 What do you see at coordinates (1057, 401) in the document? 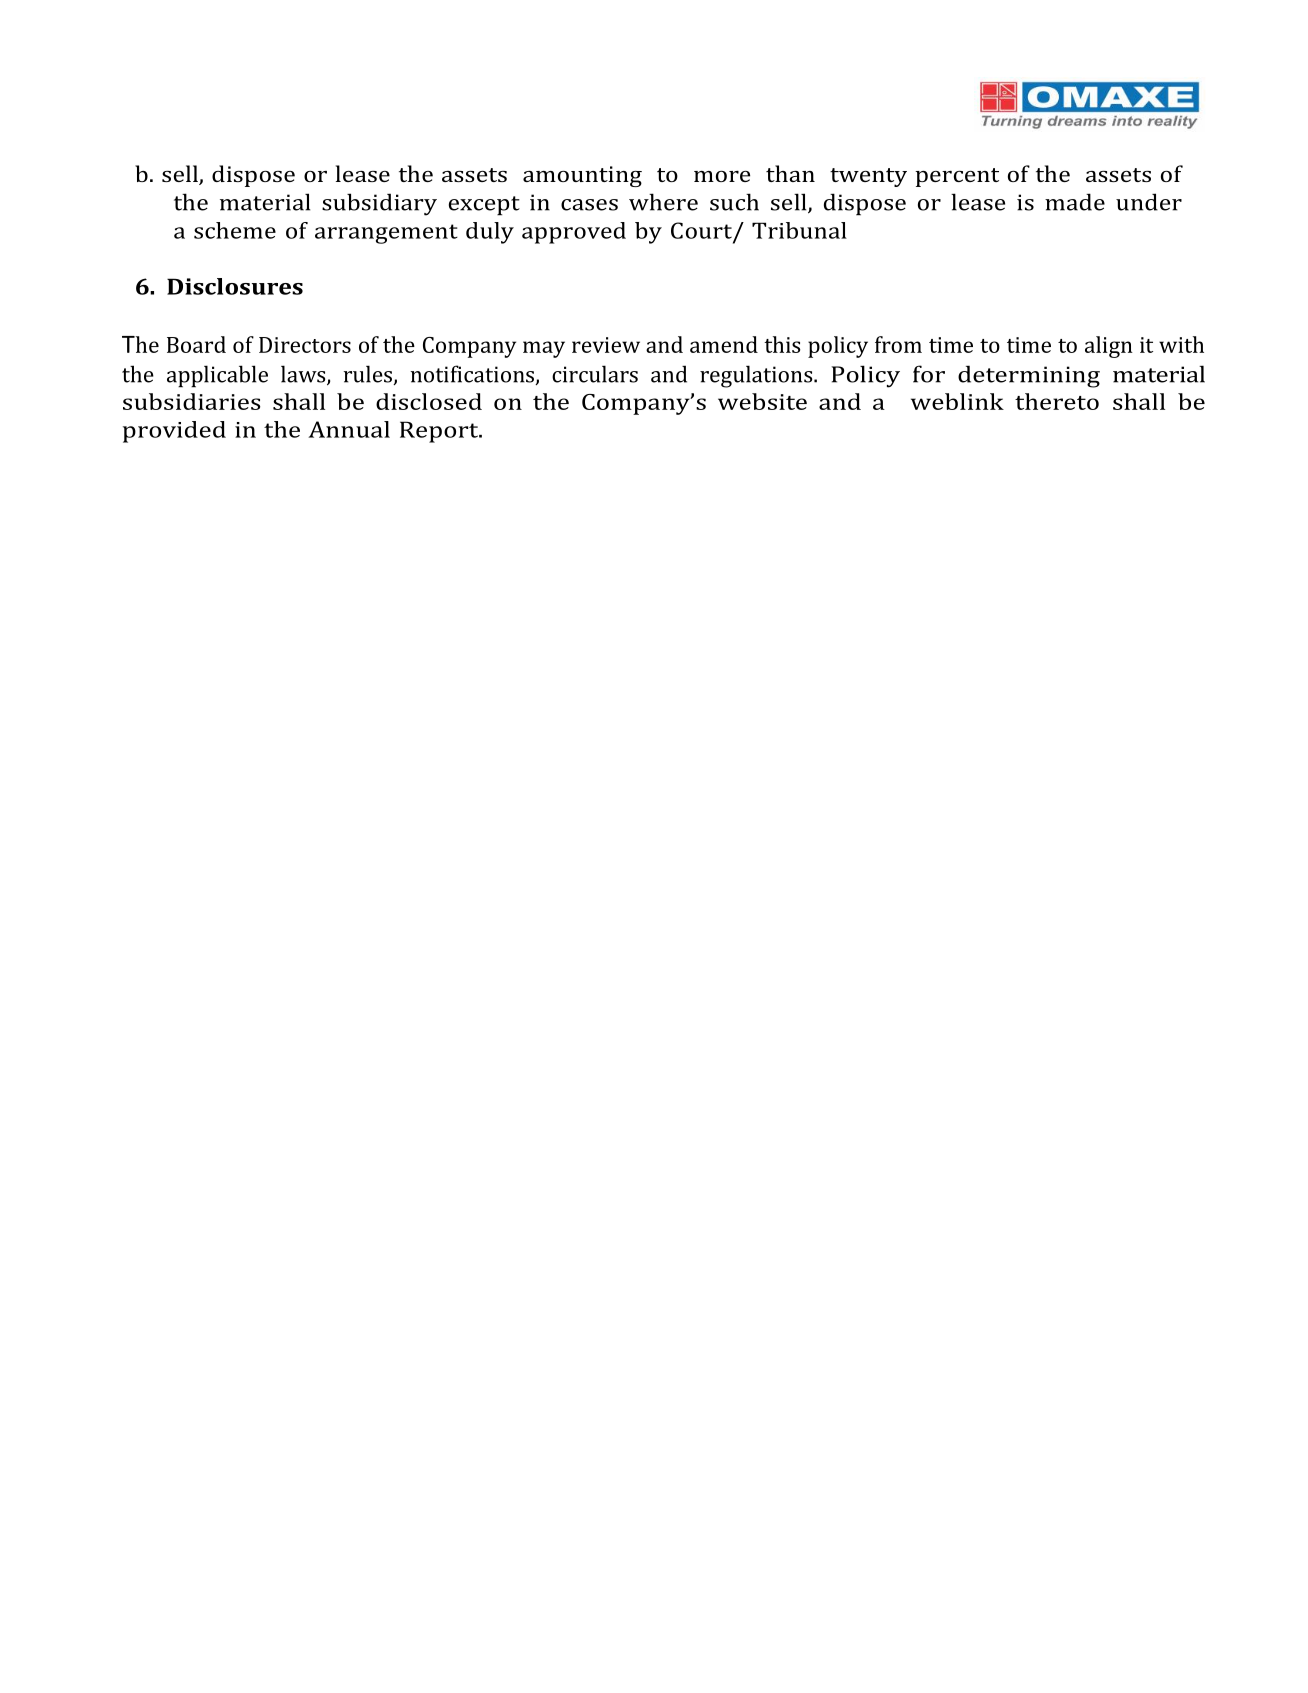
I see `thereto` at bounding box center [1057, 401].
